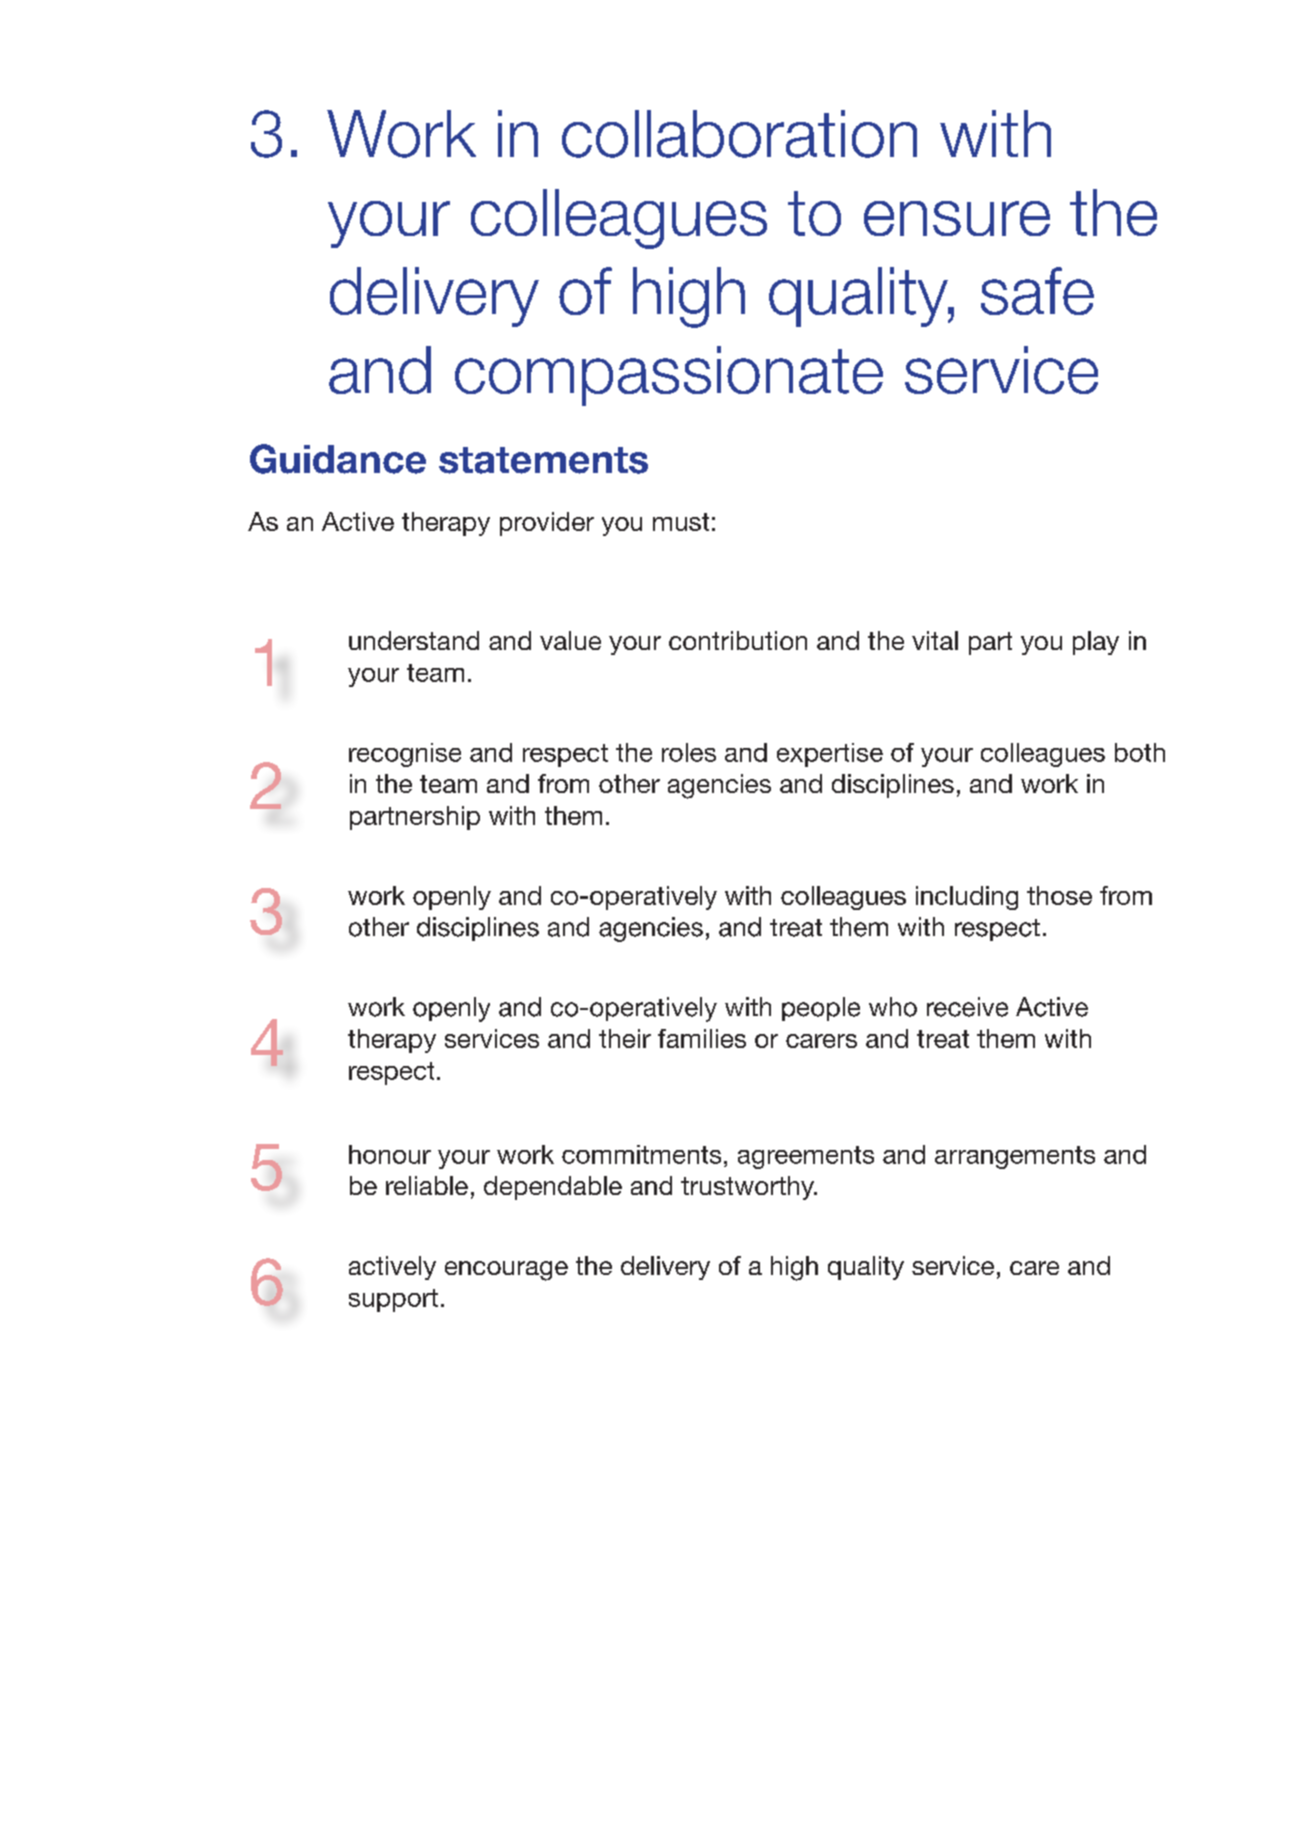 The image size is (1304, 1844). Describe the element at coordinates (1059, 895) in the document. I see `those` at that location.
